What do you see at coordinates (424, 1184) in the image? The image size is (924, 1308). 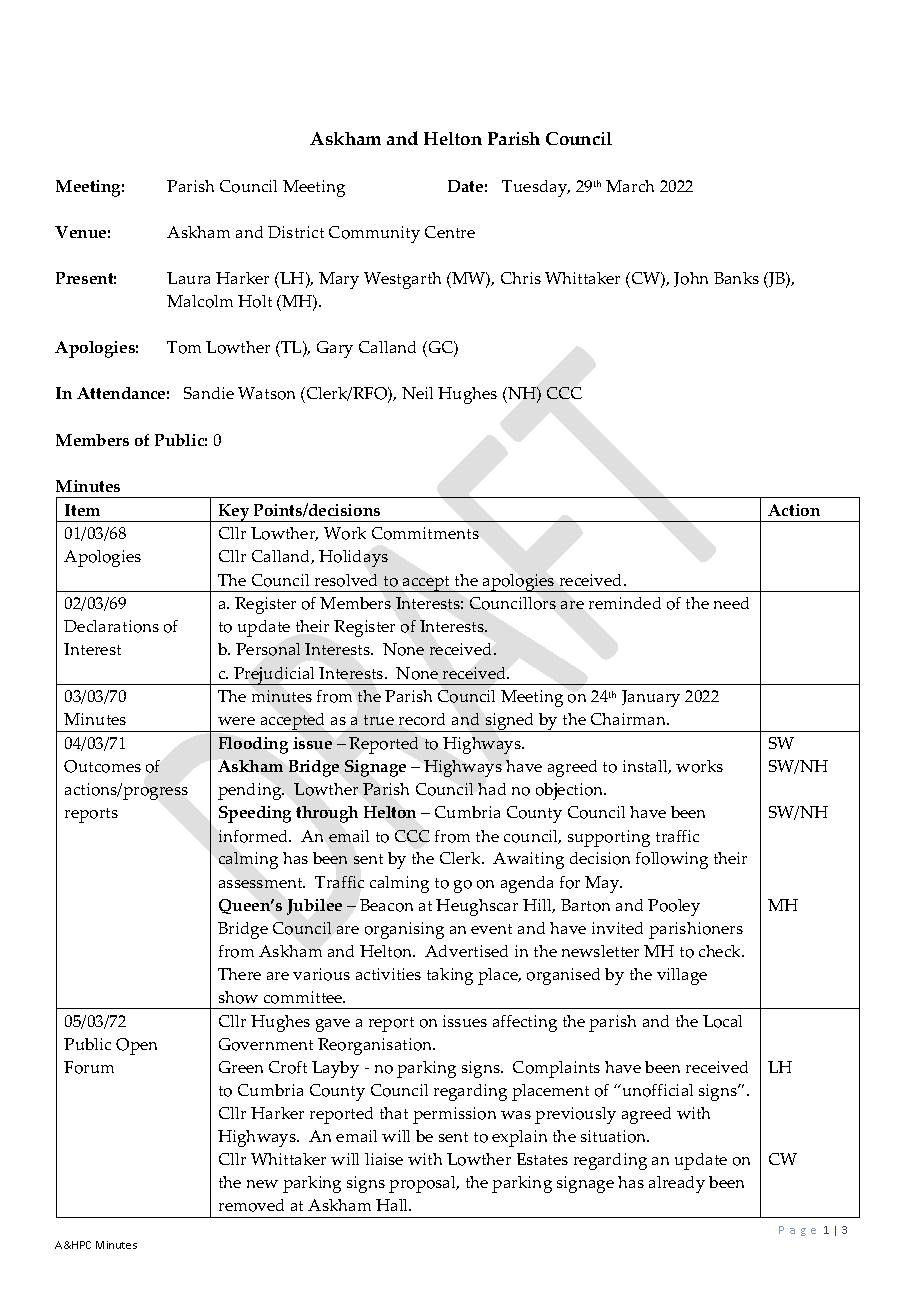 I see `proposal` at bounding box center [424, 1184].
